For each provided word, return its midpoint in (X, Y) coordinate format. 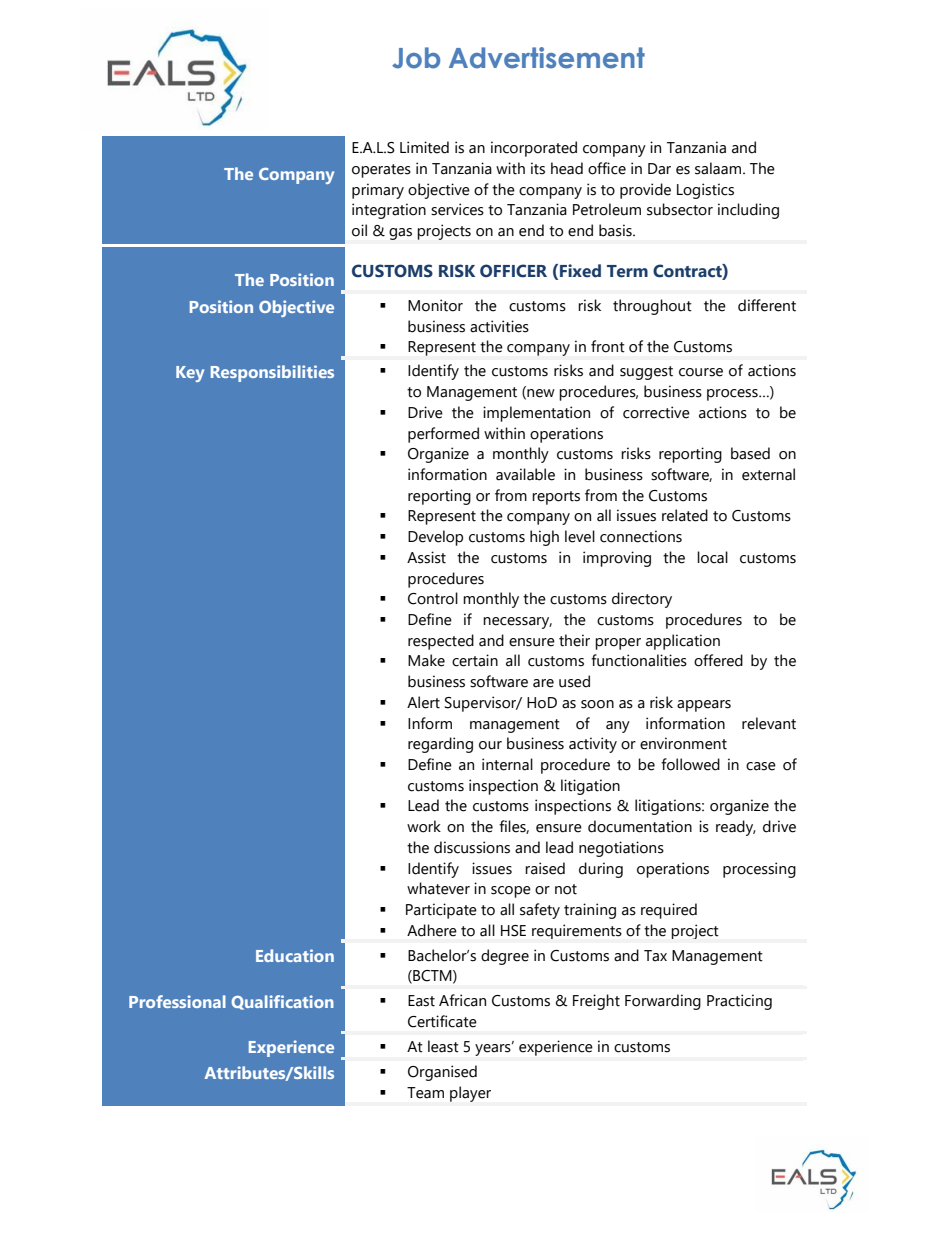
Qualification (282, 1002)
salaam (719, 168)
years (494, 1049)
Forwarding (663, 1002)
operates (381, 171)
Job (416, 58)
